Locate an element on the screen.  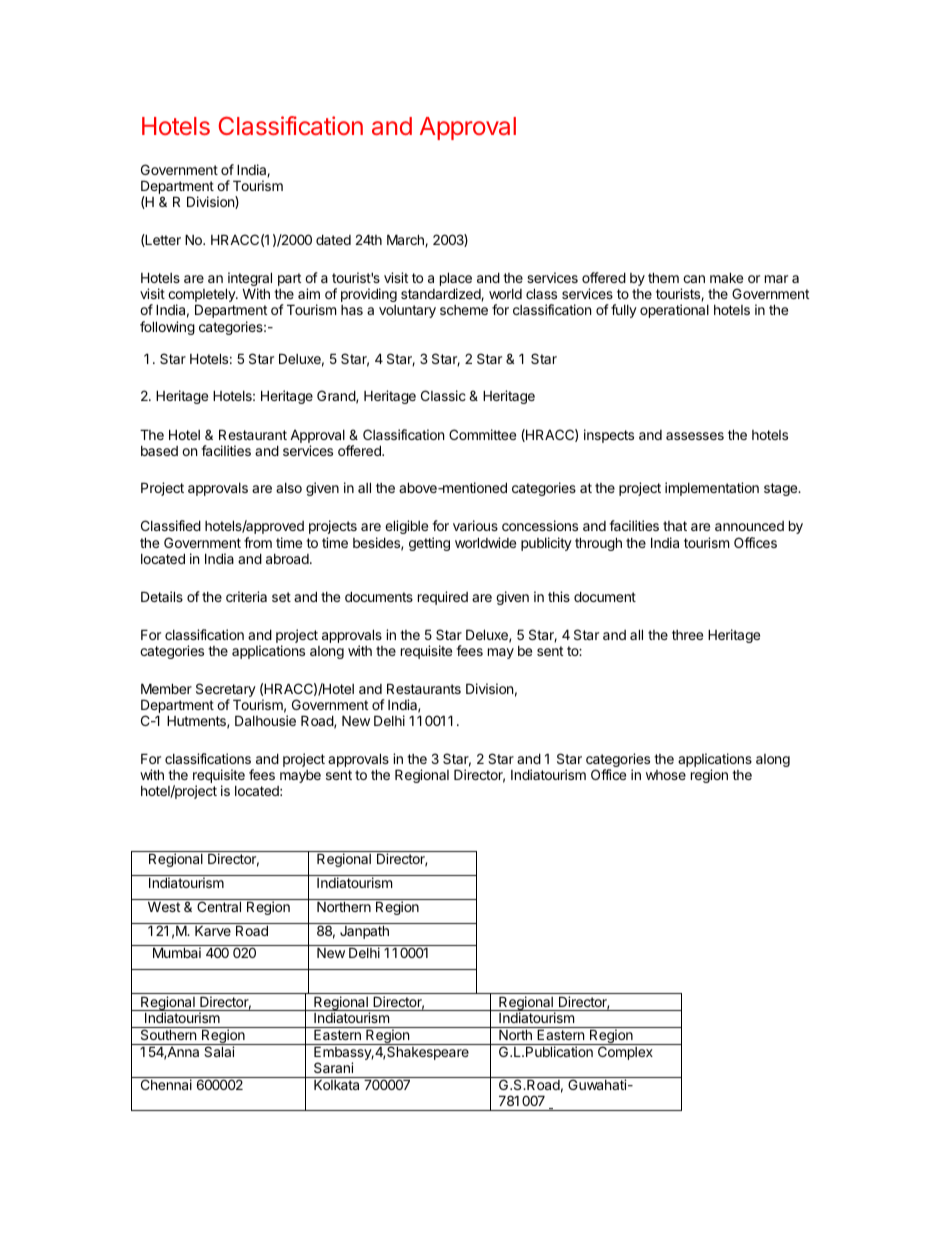
Complex is located at coordinates (625, 1053).
